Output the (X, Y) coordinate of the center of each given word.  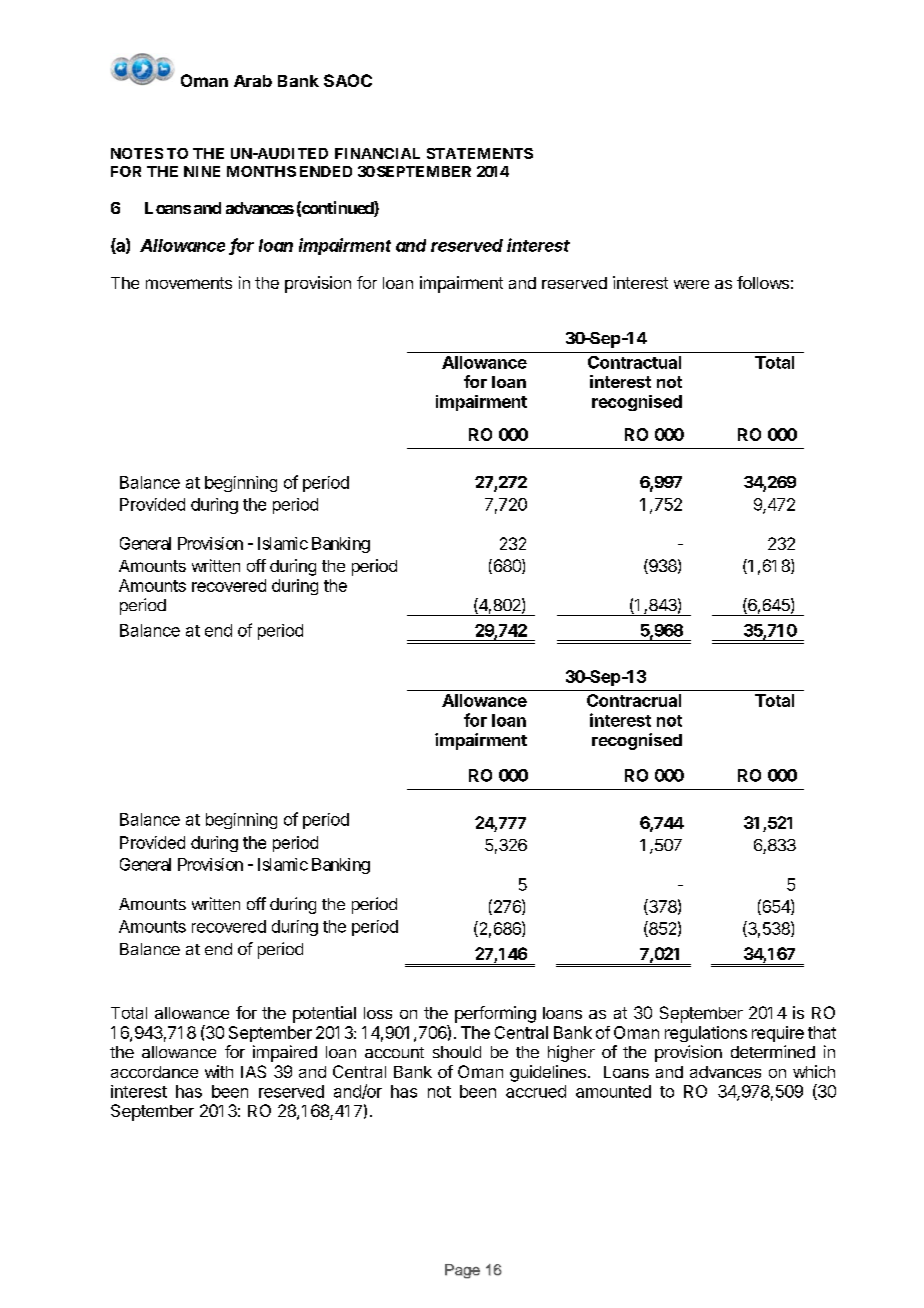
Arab (253, 81)
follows (763, 282)
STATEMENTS (480, 153)
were (691, 284)
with (219, 1071)
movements (189, 283)
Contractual (634, 362)
